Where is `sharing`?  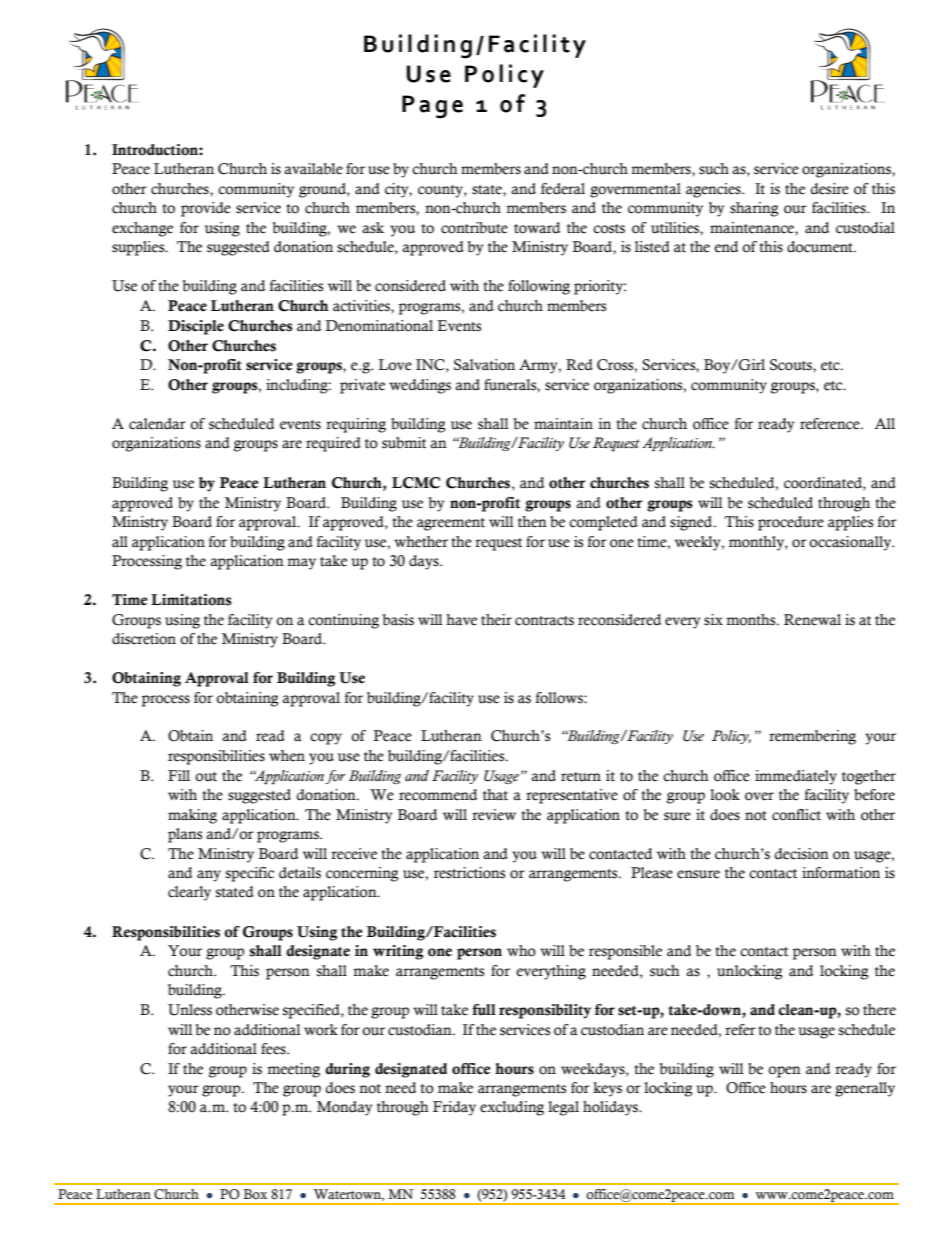 sharing is located at coordinates (754, 209).
